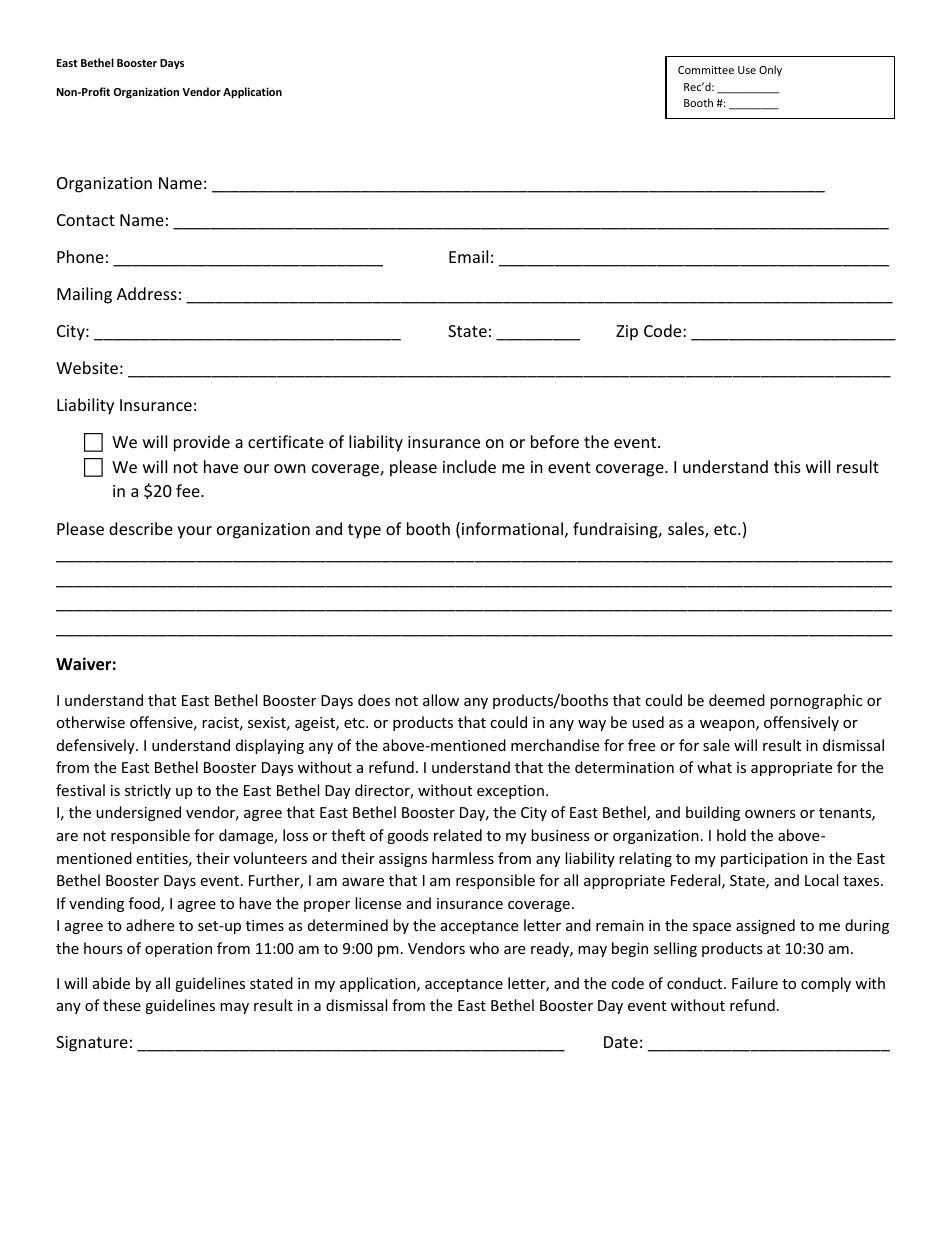 Image resolution: width=952 pixels, height=1233 pixels. Describe the element at coordinates (706, 70) in the image. I see `Committee` at that location.
